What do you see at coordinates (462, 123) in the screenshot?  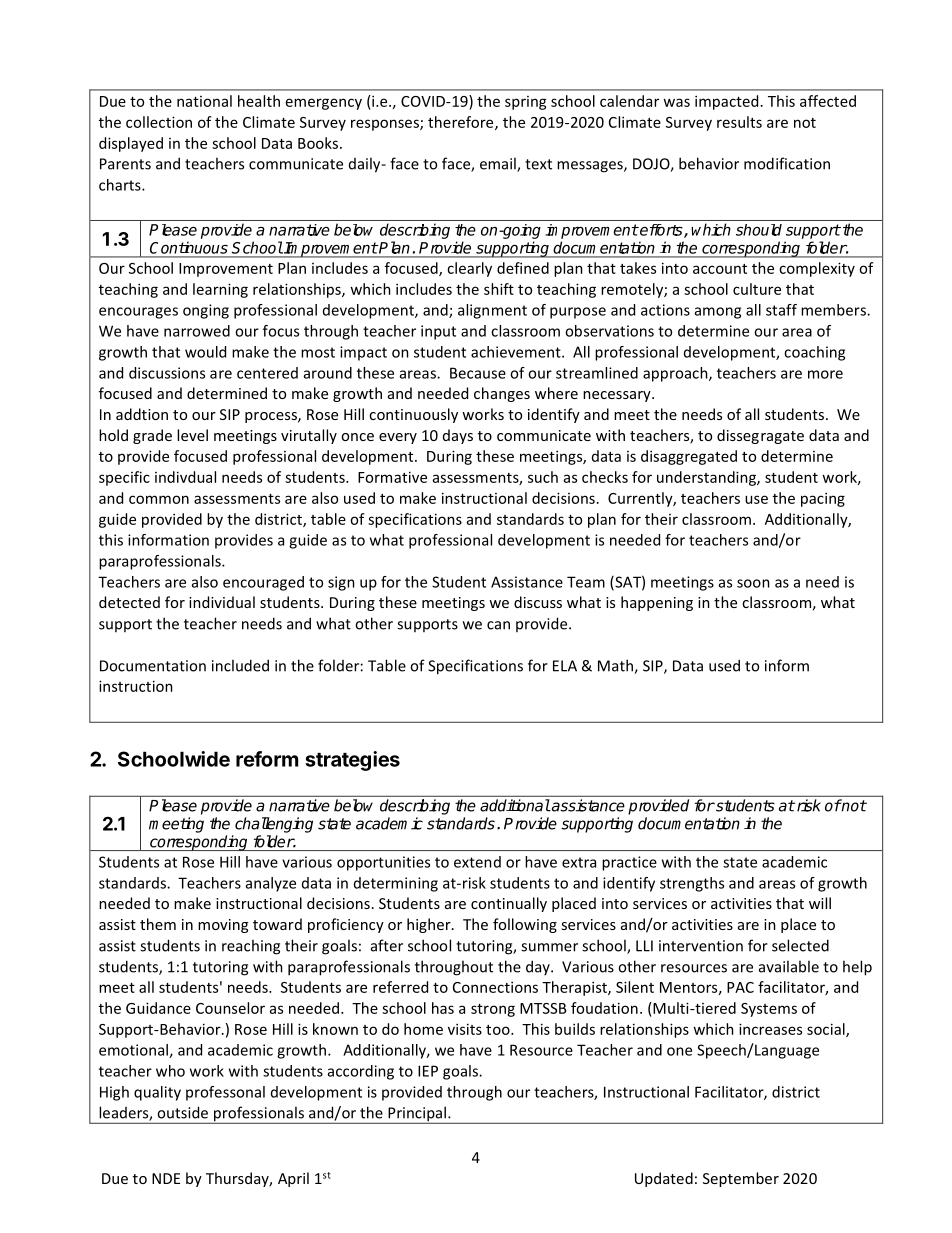 I see `therefore` at bounding box center [462, 123].
